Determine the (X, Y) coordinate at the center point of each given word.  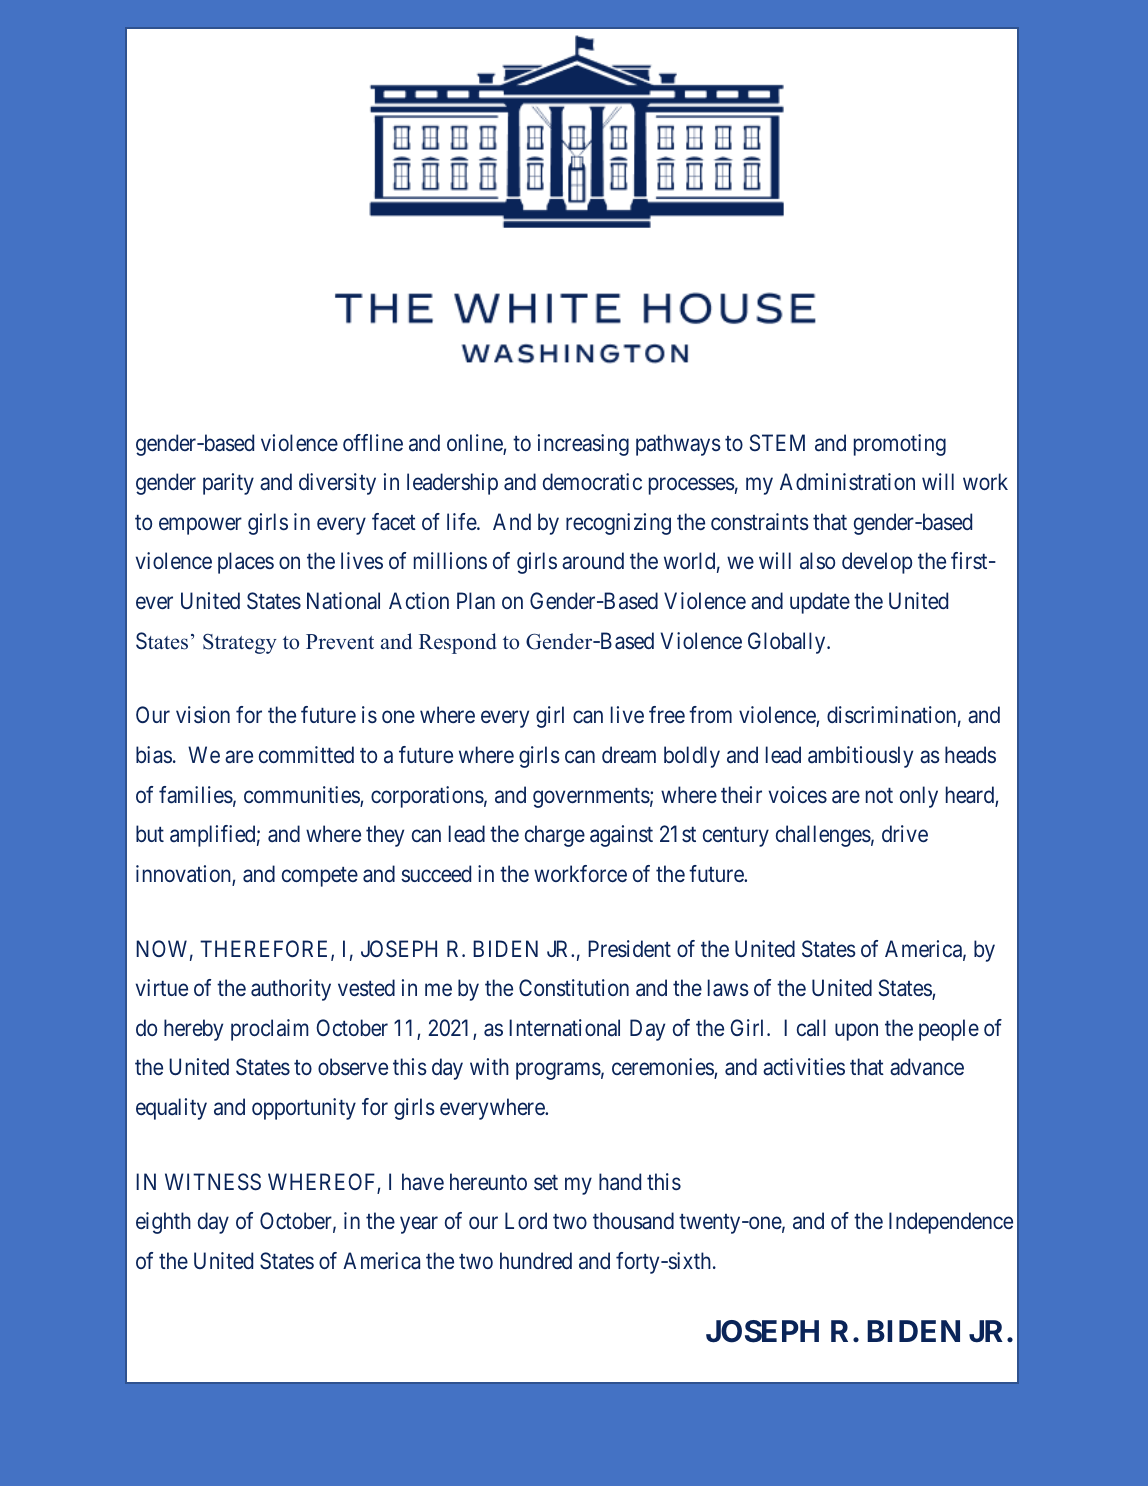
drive (905, 833)
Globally (788, 643)
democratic (592, 482)
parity (228, 484)
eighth (163, 1223)
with (489, 1066)
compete (320, 877)
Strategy (240, 644)
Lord (526, 1220)
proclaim (270, 1030)
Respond (457, 643)
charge (555, 836)
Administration (847, 482)
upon (856, 1032)
